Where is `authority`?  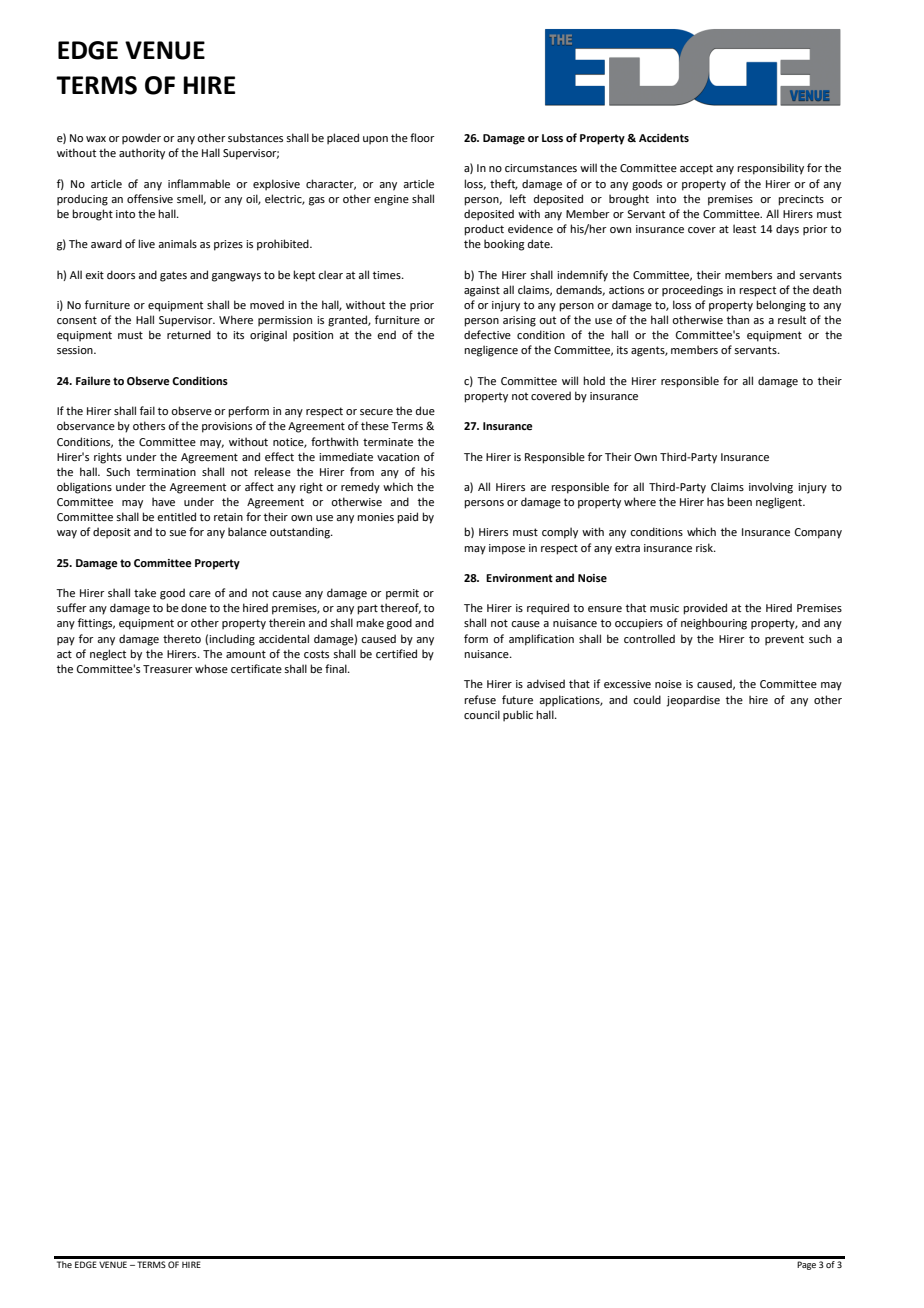 authority is located at coordinates (142, 154).
